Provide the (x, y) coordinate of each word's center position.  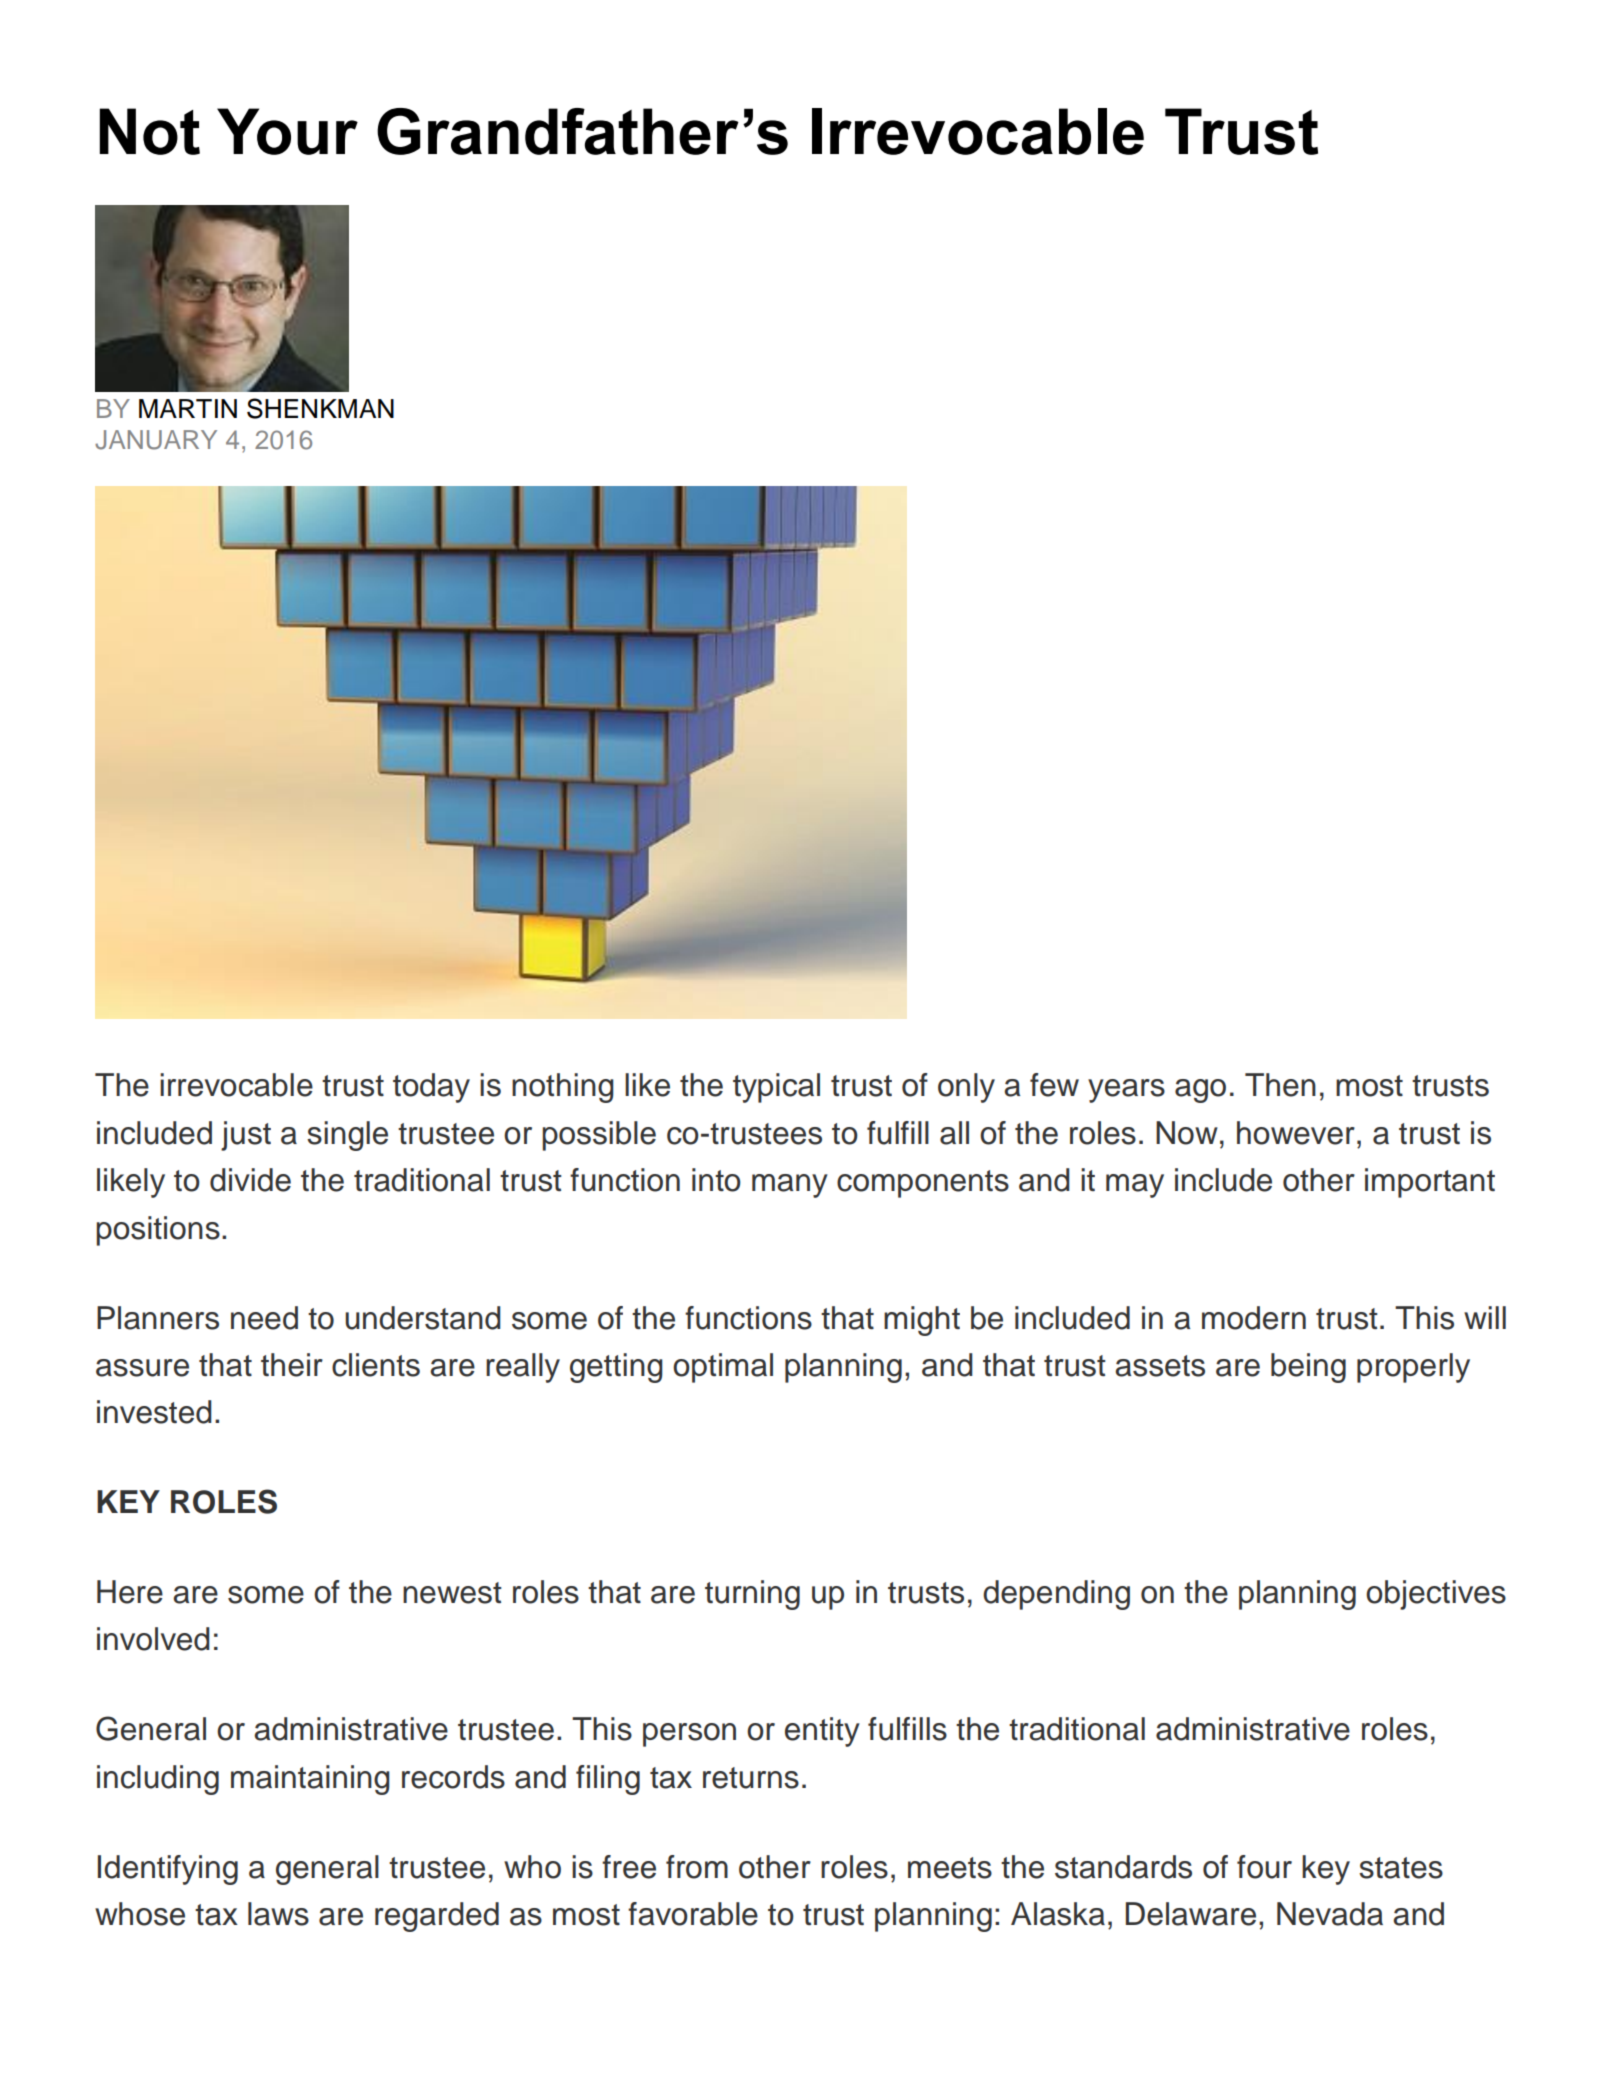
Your (287, 131)
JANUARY (156, 440)
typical (776, 1088)
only (966, 1088)
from (697, 1867)
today (431, 1088)
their (292, 1365)
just (246, 1136)
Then (1280, 1085)
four (1264, 1867)
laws (278, 1914)
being (1308, 1368)
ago (1200, 1091)
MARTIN (188, 408)
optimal (723, 1368)
